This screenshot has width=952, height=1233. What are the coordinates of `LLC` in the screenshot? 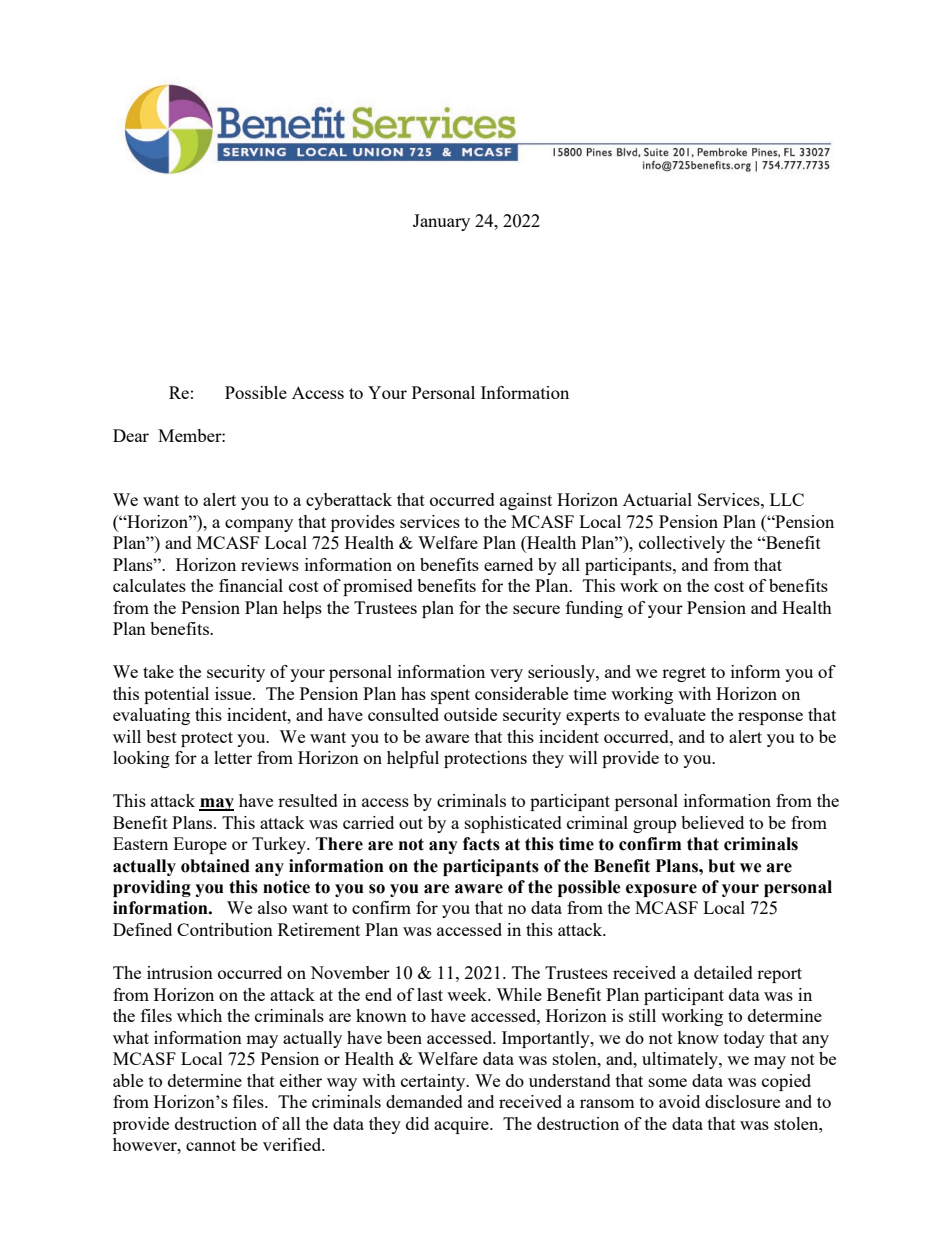 It's located at (787, 499).
